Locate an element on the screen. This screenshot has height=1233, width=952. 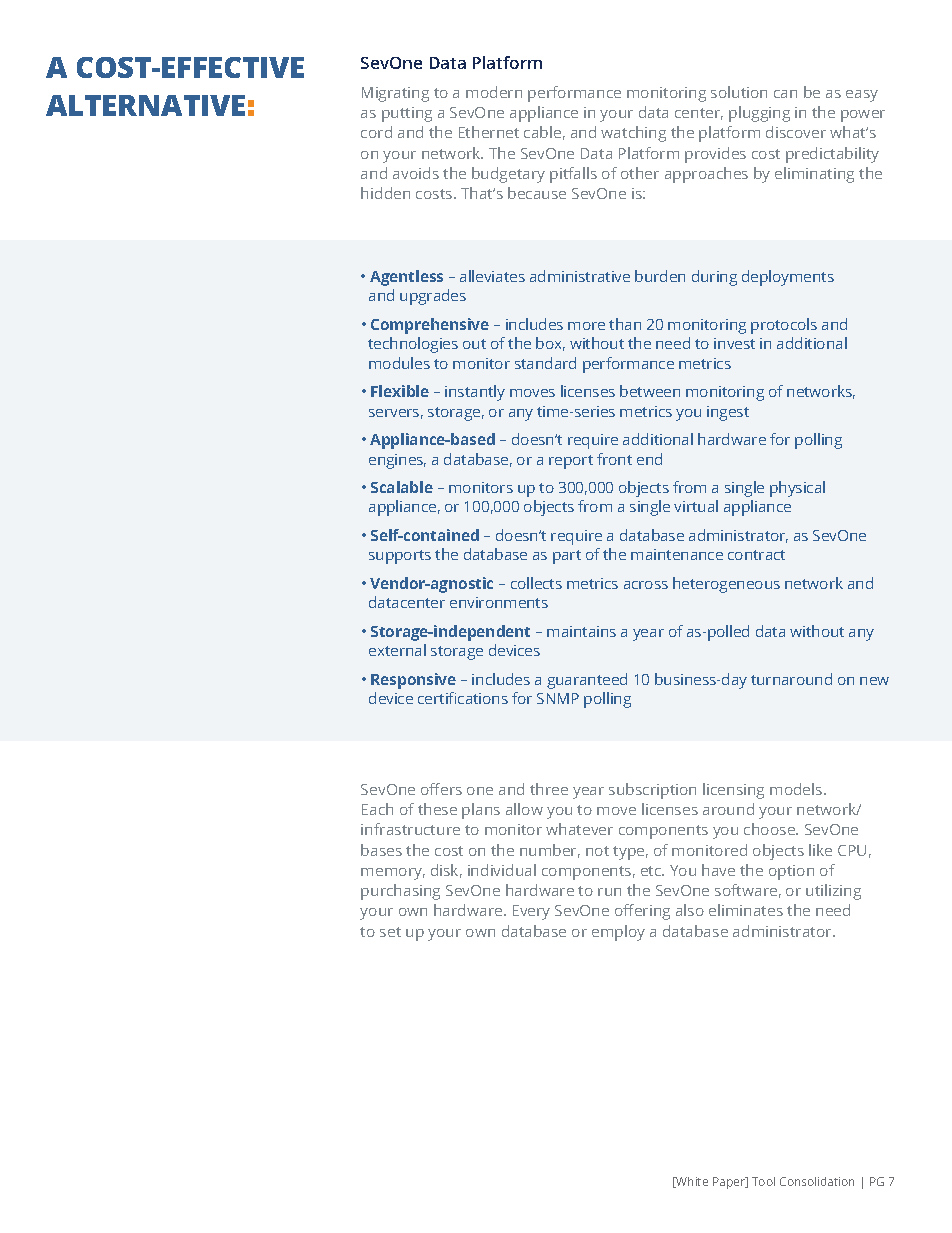
allow is located at coordinates (524, 809).
